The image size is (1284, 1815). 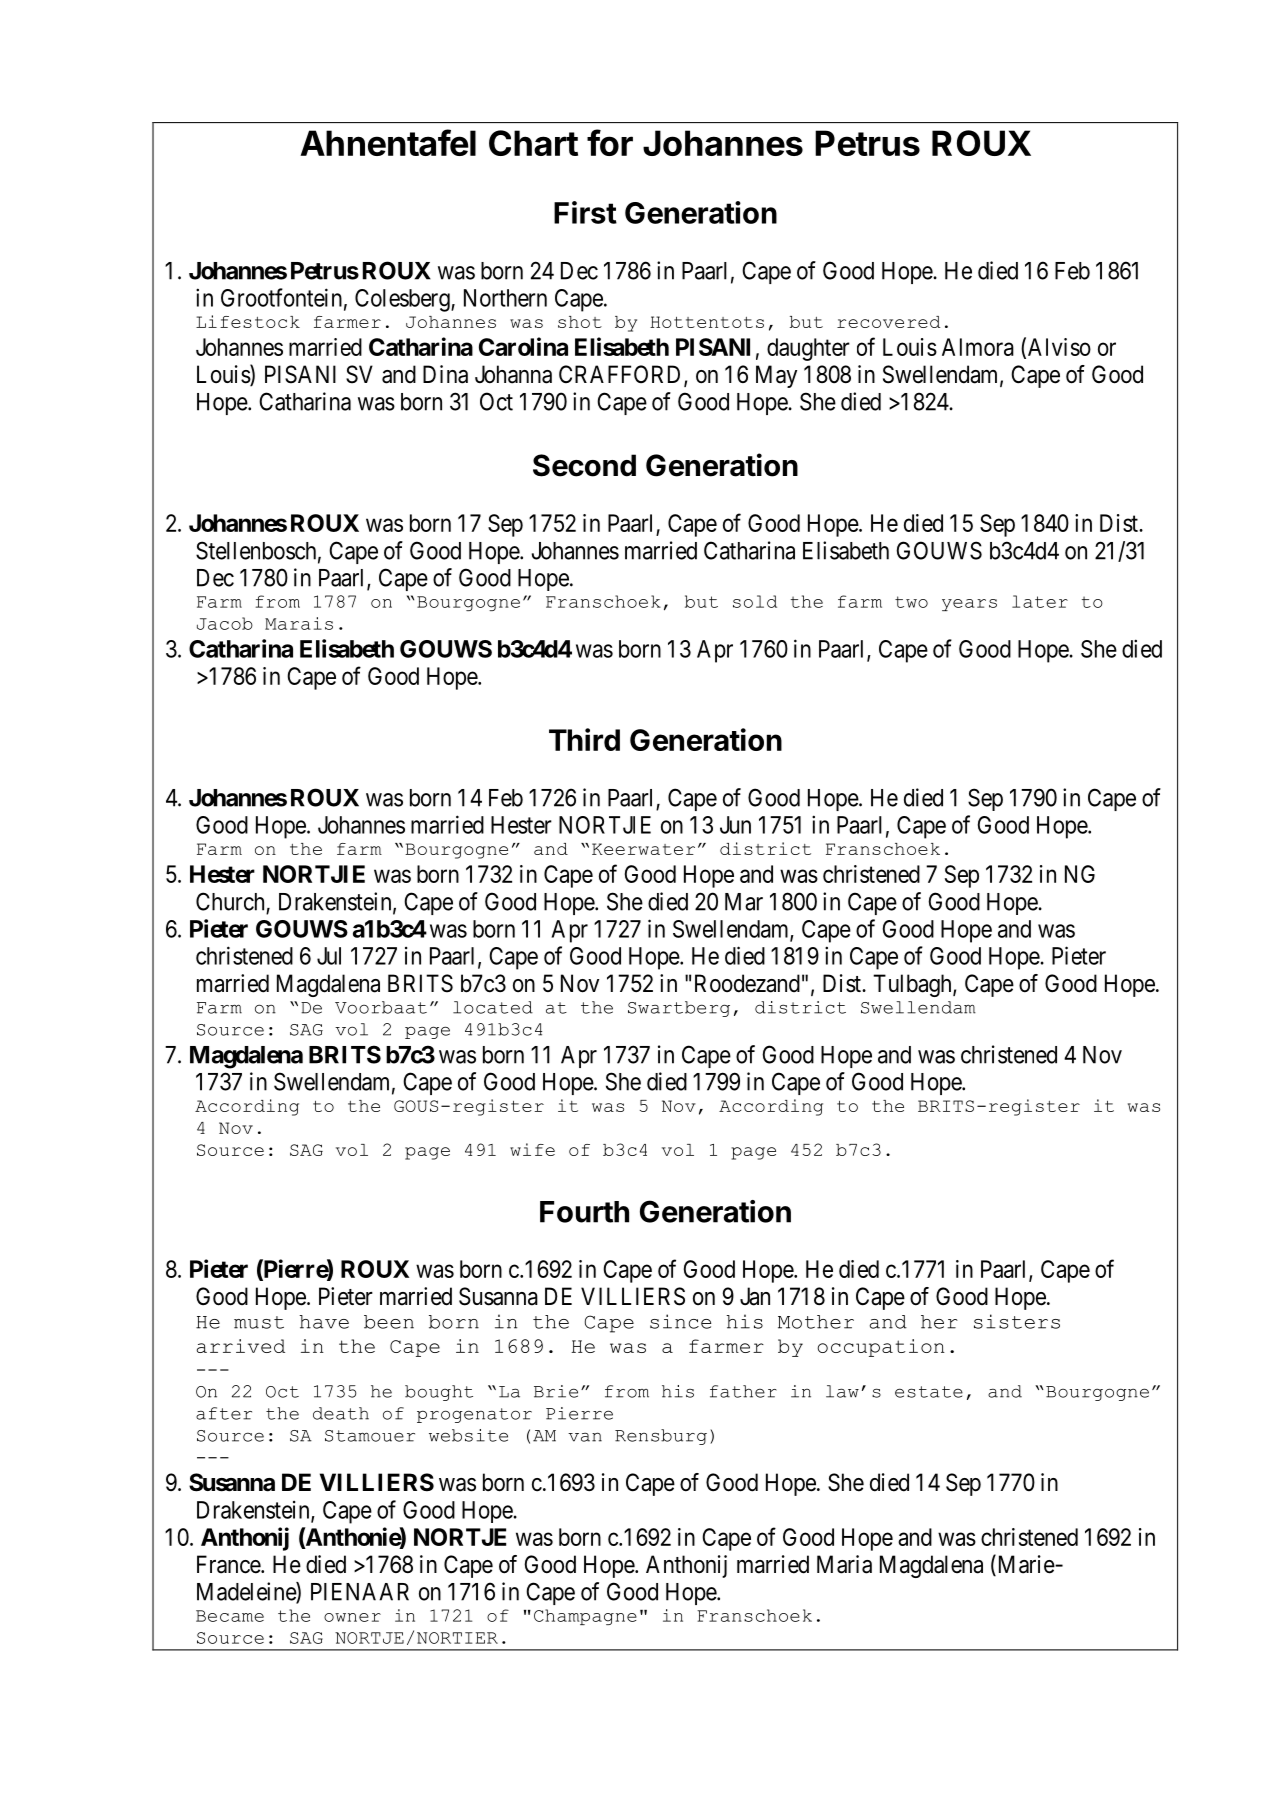 What do you see at coordinates (585, 212) in the screenshot?
I see `First` at bounding box center [585, 212].
